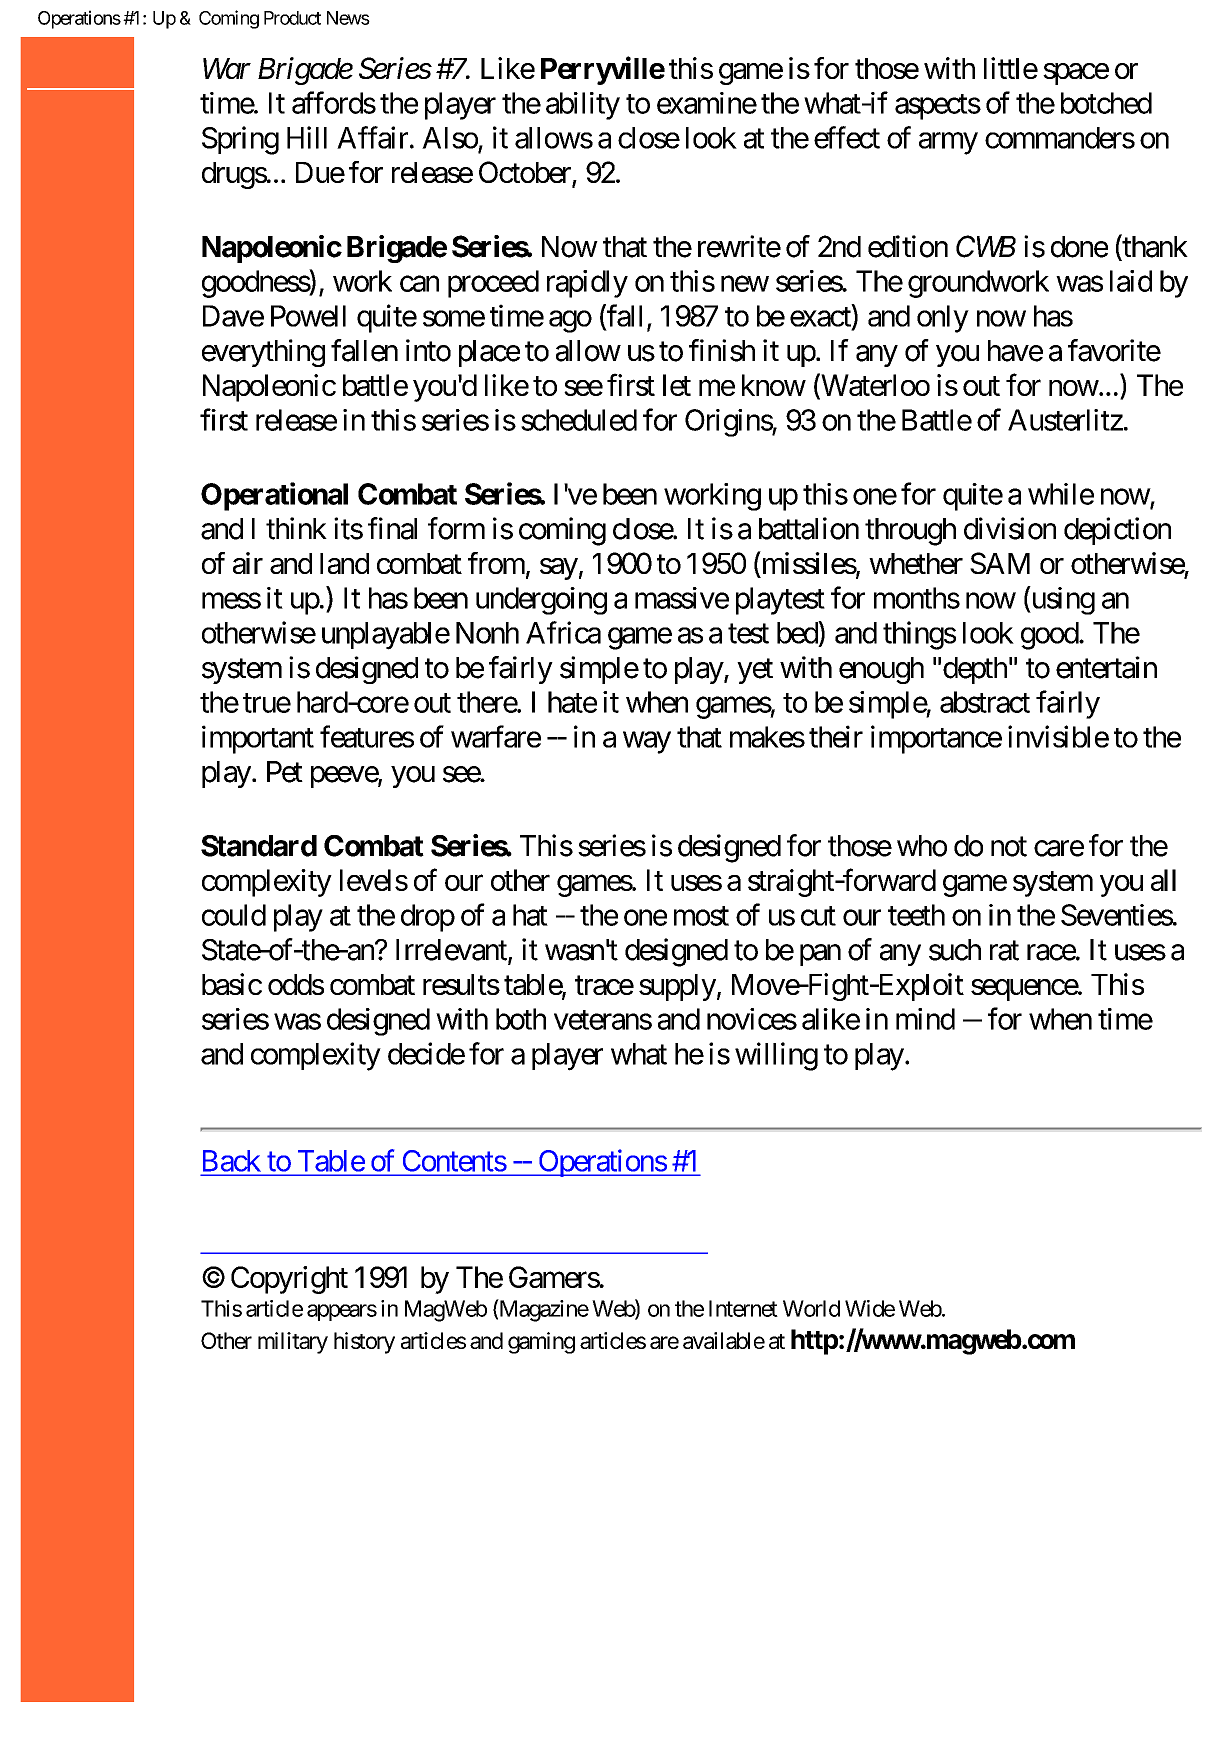 This screenshot has width=1229, height=1739. Describe the element at coordinates (258, 739) in the screenshot. I see `important` at that location.
